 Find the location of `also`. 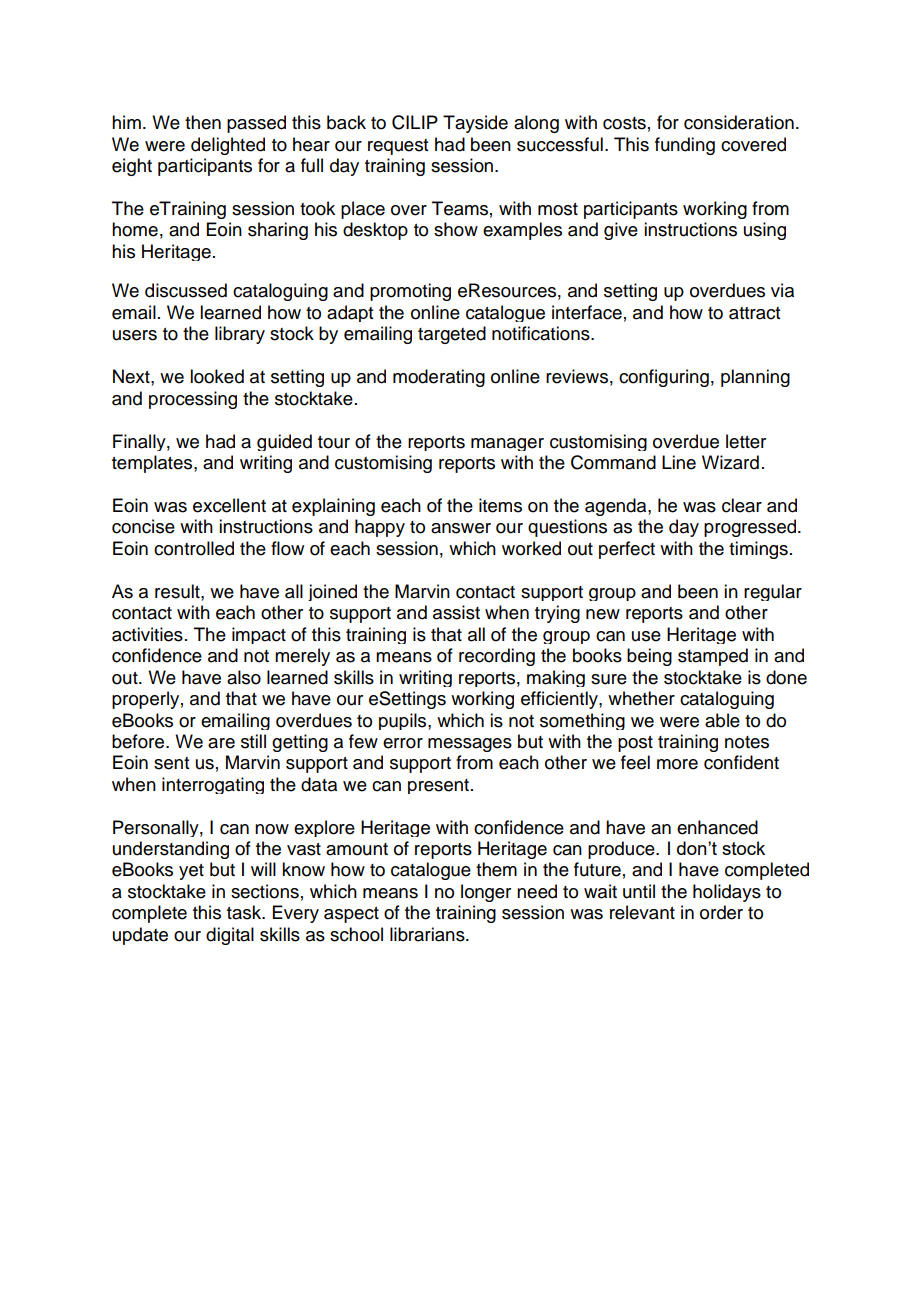

also is located at coordinates (244, 677).
